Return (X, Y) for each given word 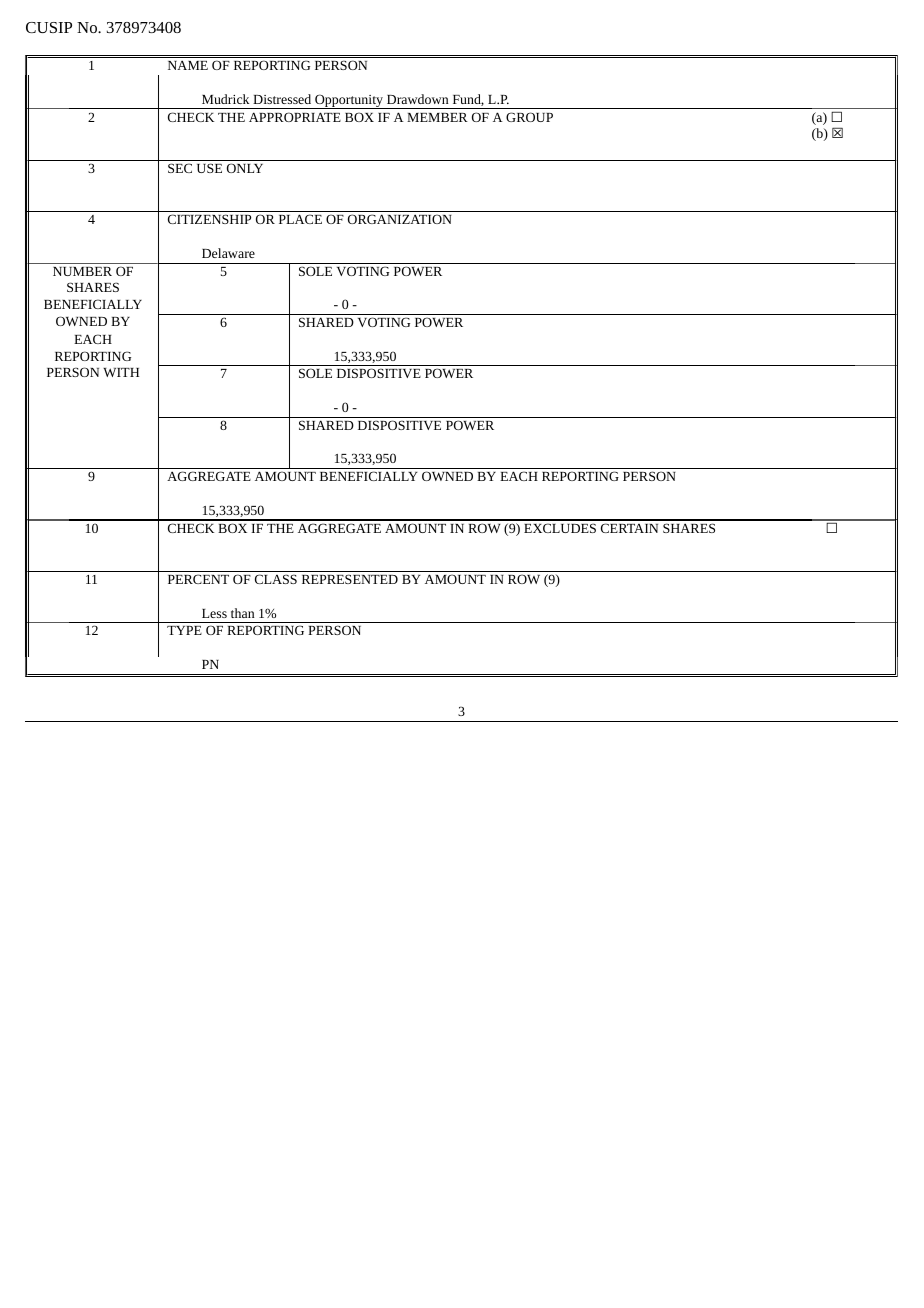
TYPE (184, 630)
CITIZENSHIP (209, 219)
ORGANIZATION (400, 219)
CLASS (276, 579)
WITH (121, 372)
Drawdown (417, 99)
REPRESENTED (350, 579)
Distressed (282, 99)
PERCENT (198, 579)
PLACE (300, 219)
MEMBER (437, 117)
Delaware (228, 253)
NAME (188, 65)
